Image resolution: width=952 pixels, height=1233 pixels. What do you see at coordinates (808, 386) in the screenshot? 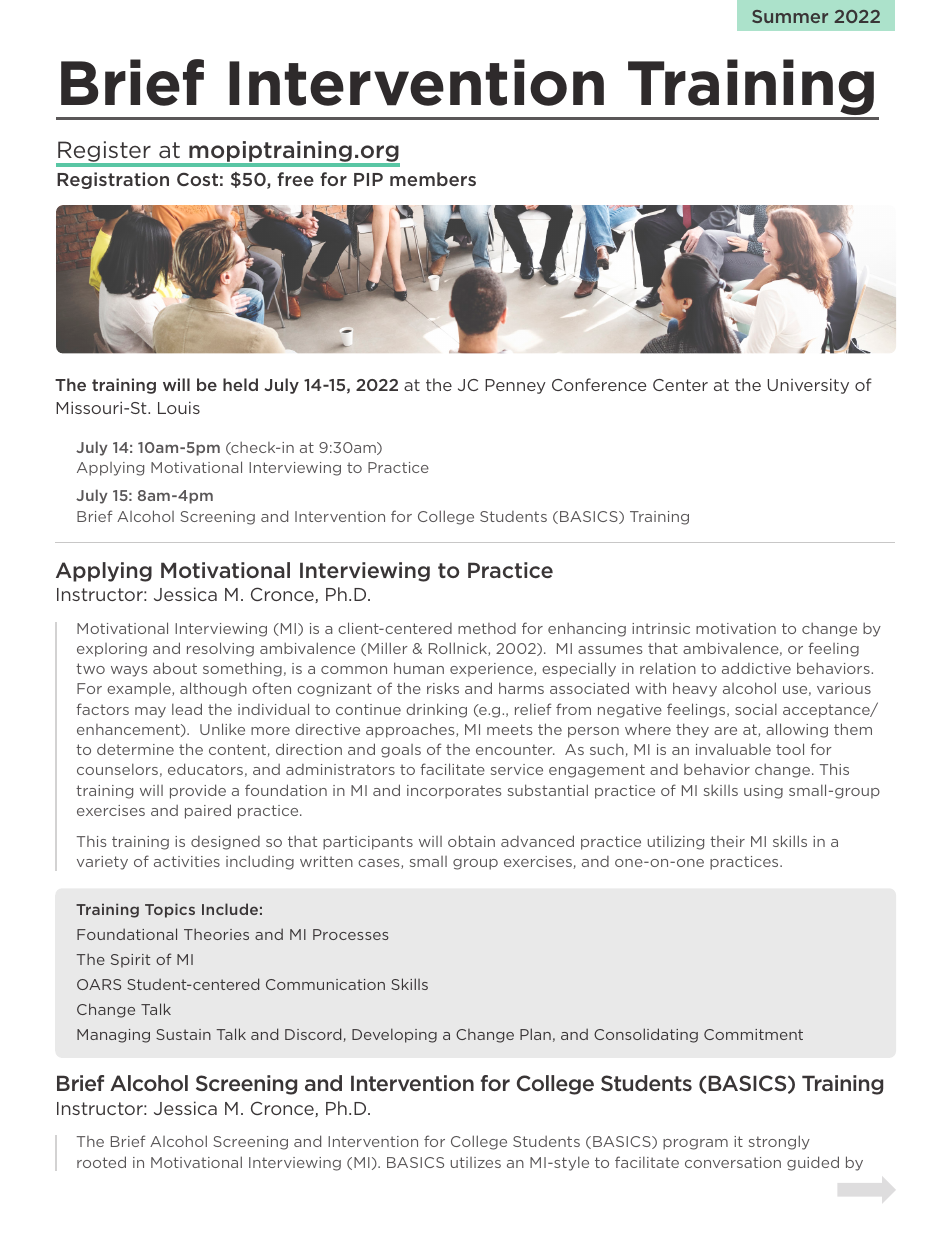
I see `University` at bounding box center [808, 386].
